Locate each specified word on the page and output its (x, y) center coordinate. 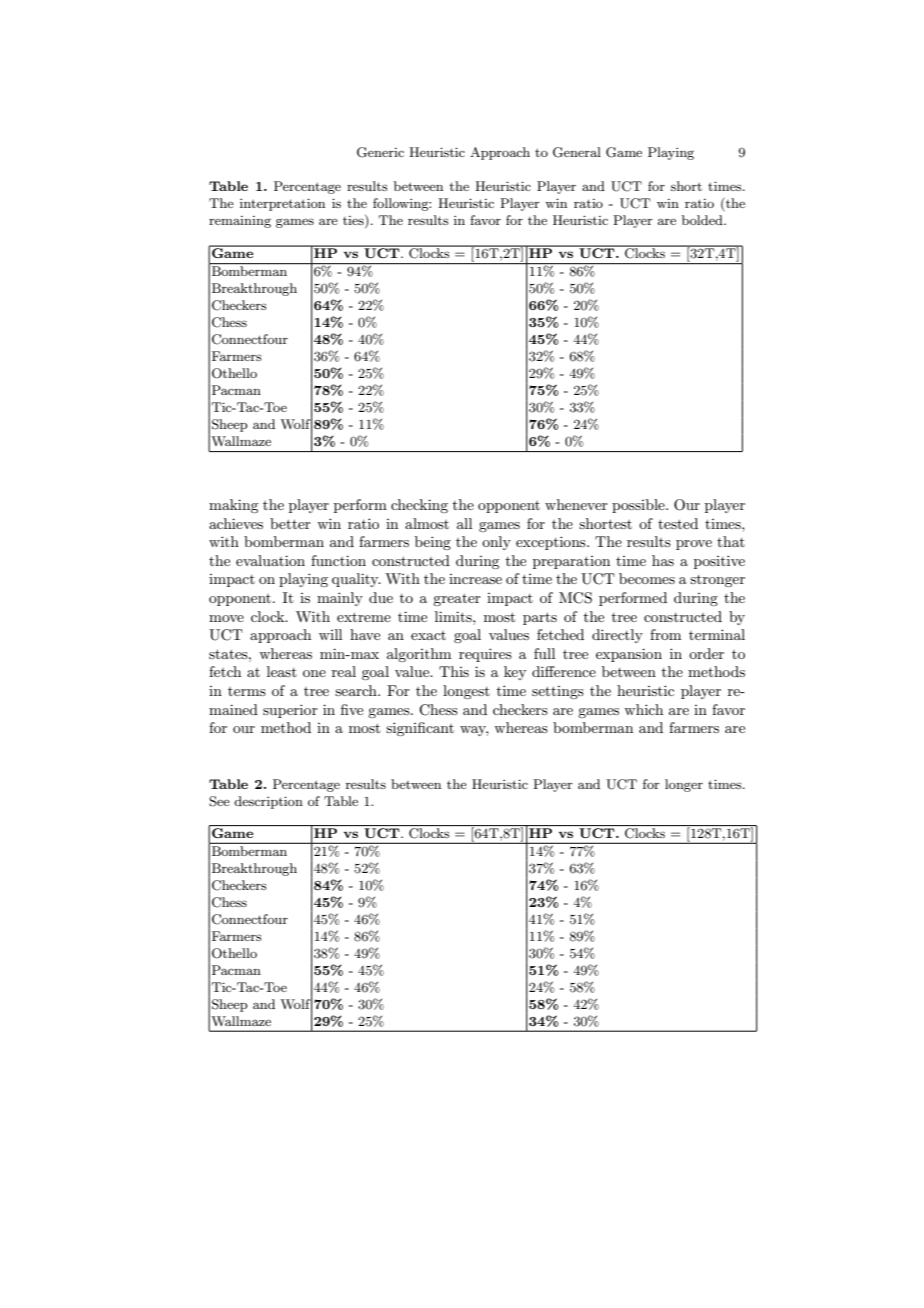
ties (354, 221)
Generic (380, 152)
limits (454, 616)
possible (639, 506)
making (233, 506)
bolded (703, 220)
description (268, 802)
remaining (240, 222)
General (577, 152)
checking (419, 506)
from (665, 634)
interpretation (282, 204)
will (330, 634)
